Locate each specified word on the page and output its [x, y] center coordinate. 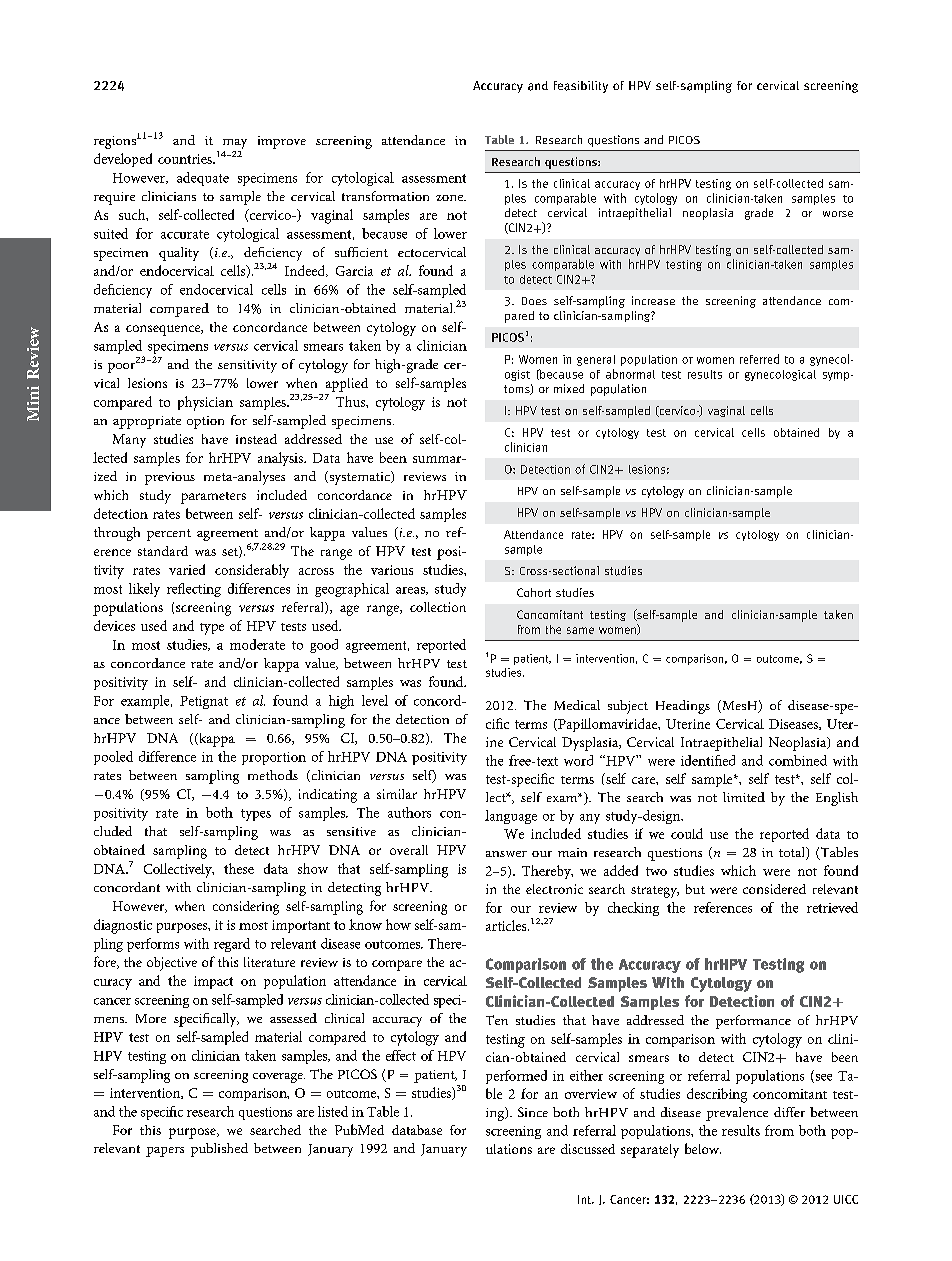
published [219, 1150]
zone [451, 198]
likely [144, 590]
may [235, 144]
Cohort [534, 592]
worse [838, 214]
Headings [683, 707]
